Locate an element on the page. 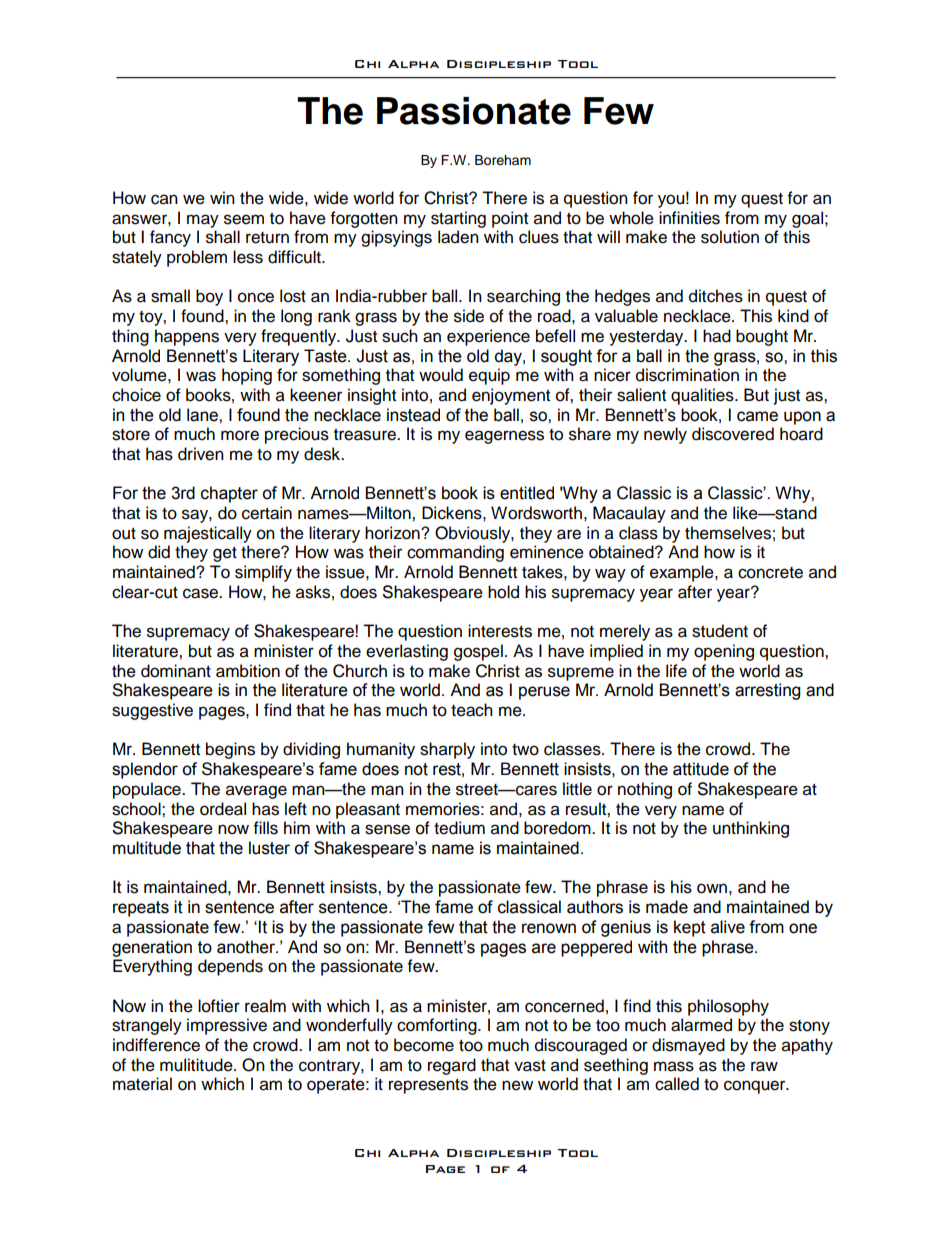 Image resolution: width=952 pixels, height=1233 pixels. dominant is located at coordinates (176, 671).
